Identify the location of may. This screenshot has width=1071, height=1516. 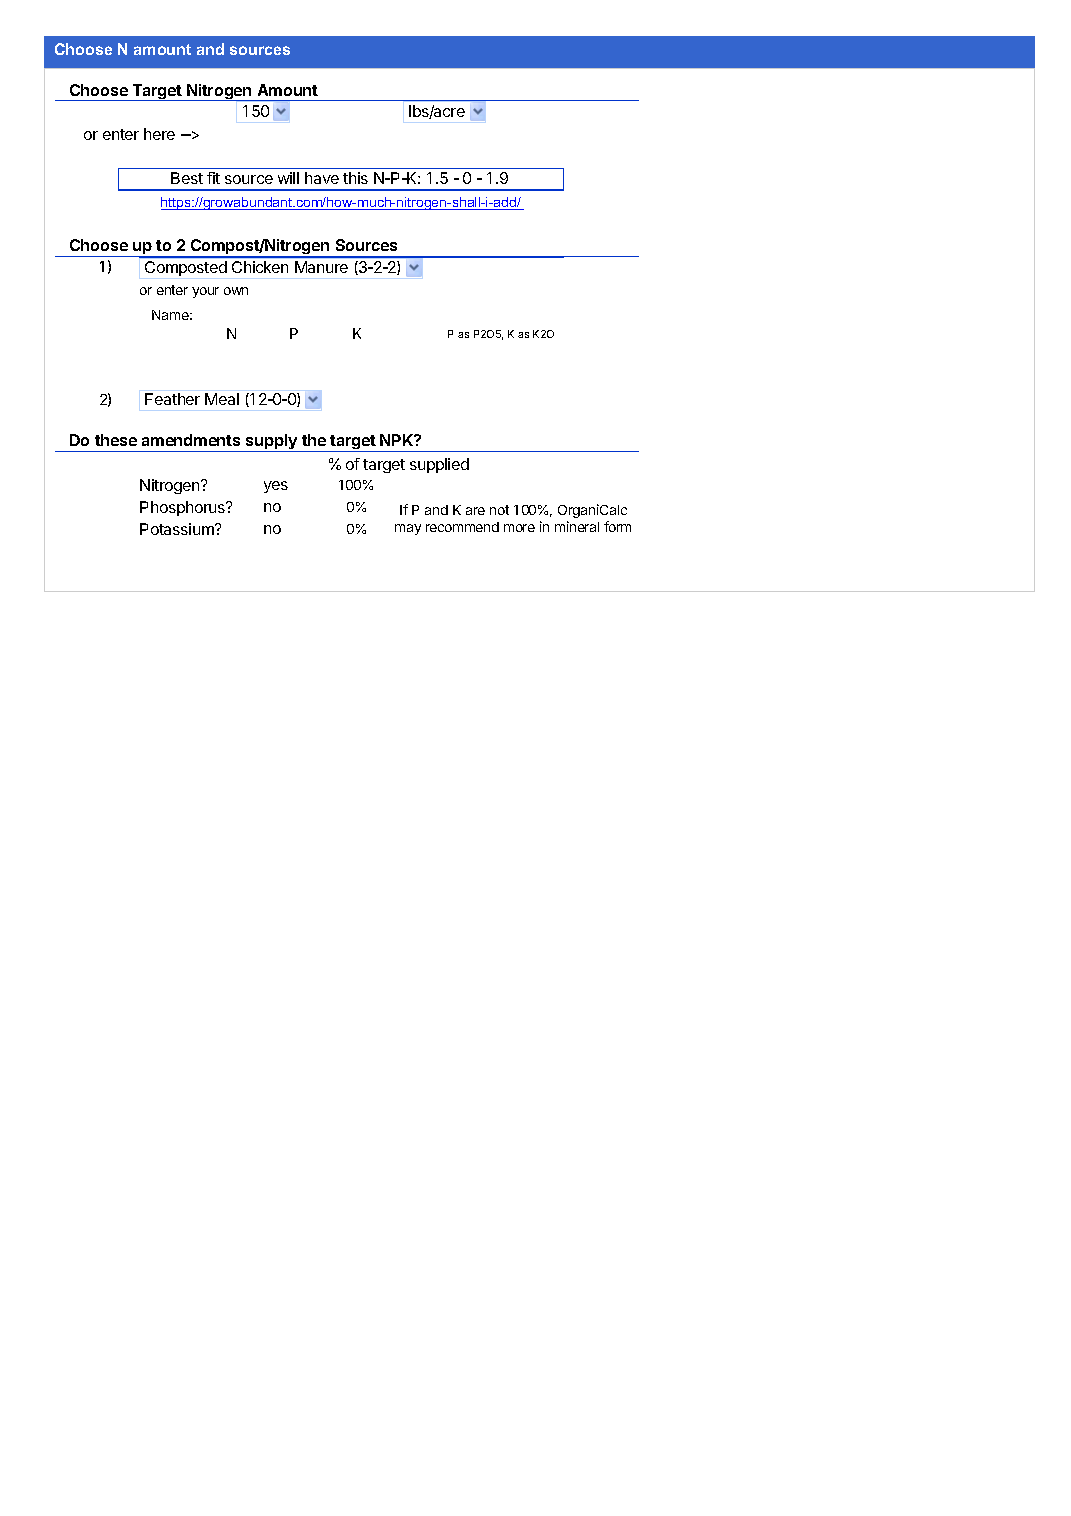
(408, 529).
